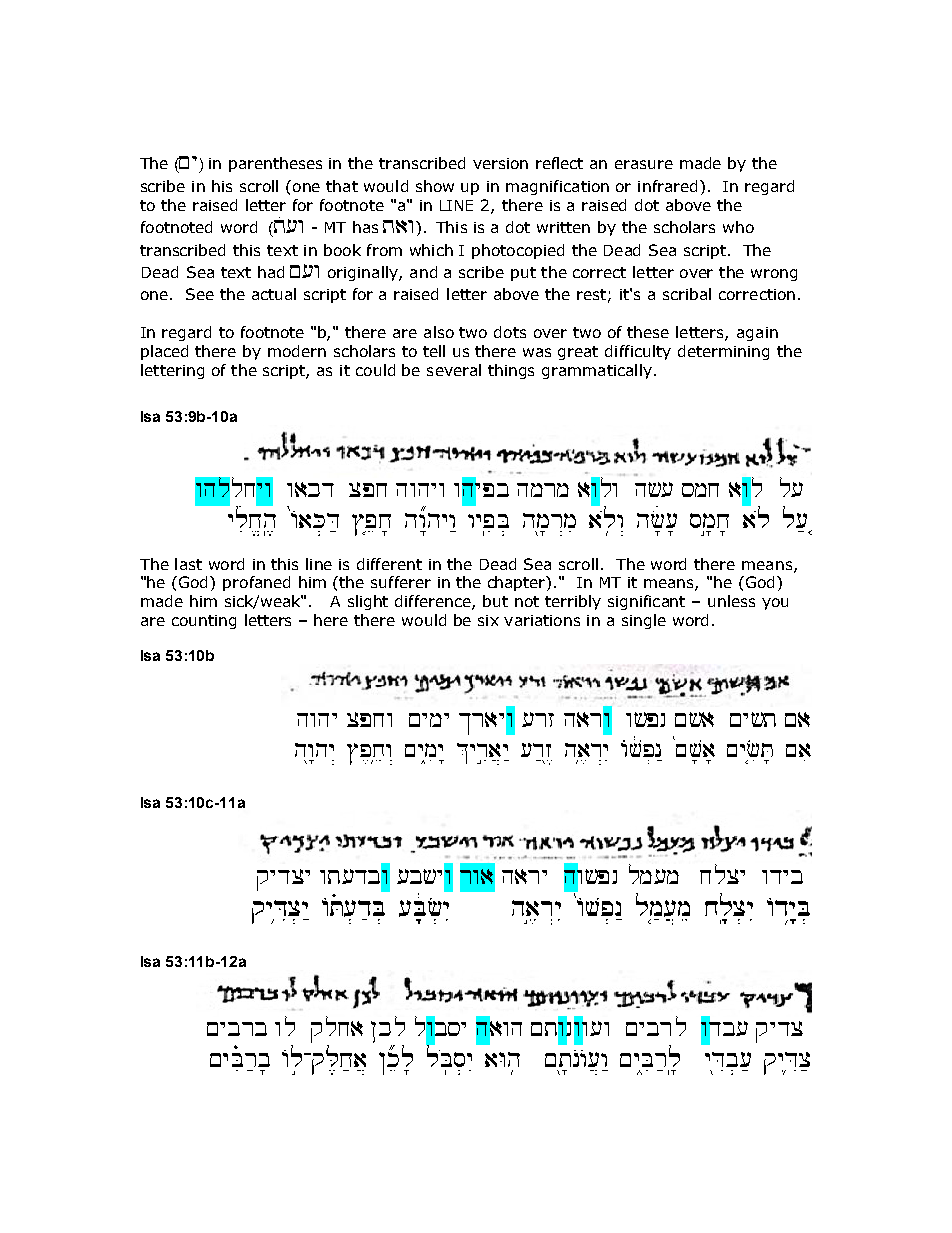  I want to click on determining, so click(723, 352).
